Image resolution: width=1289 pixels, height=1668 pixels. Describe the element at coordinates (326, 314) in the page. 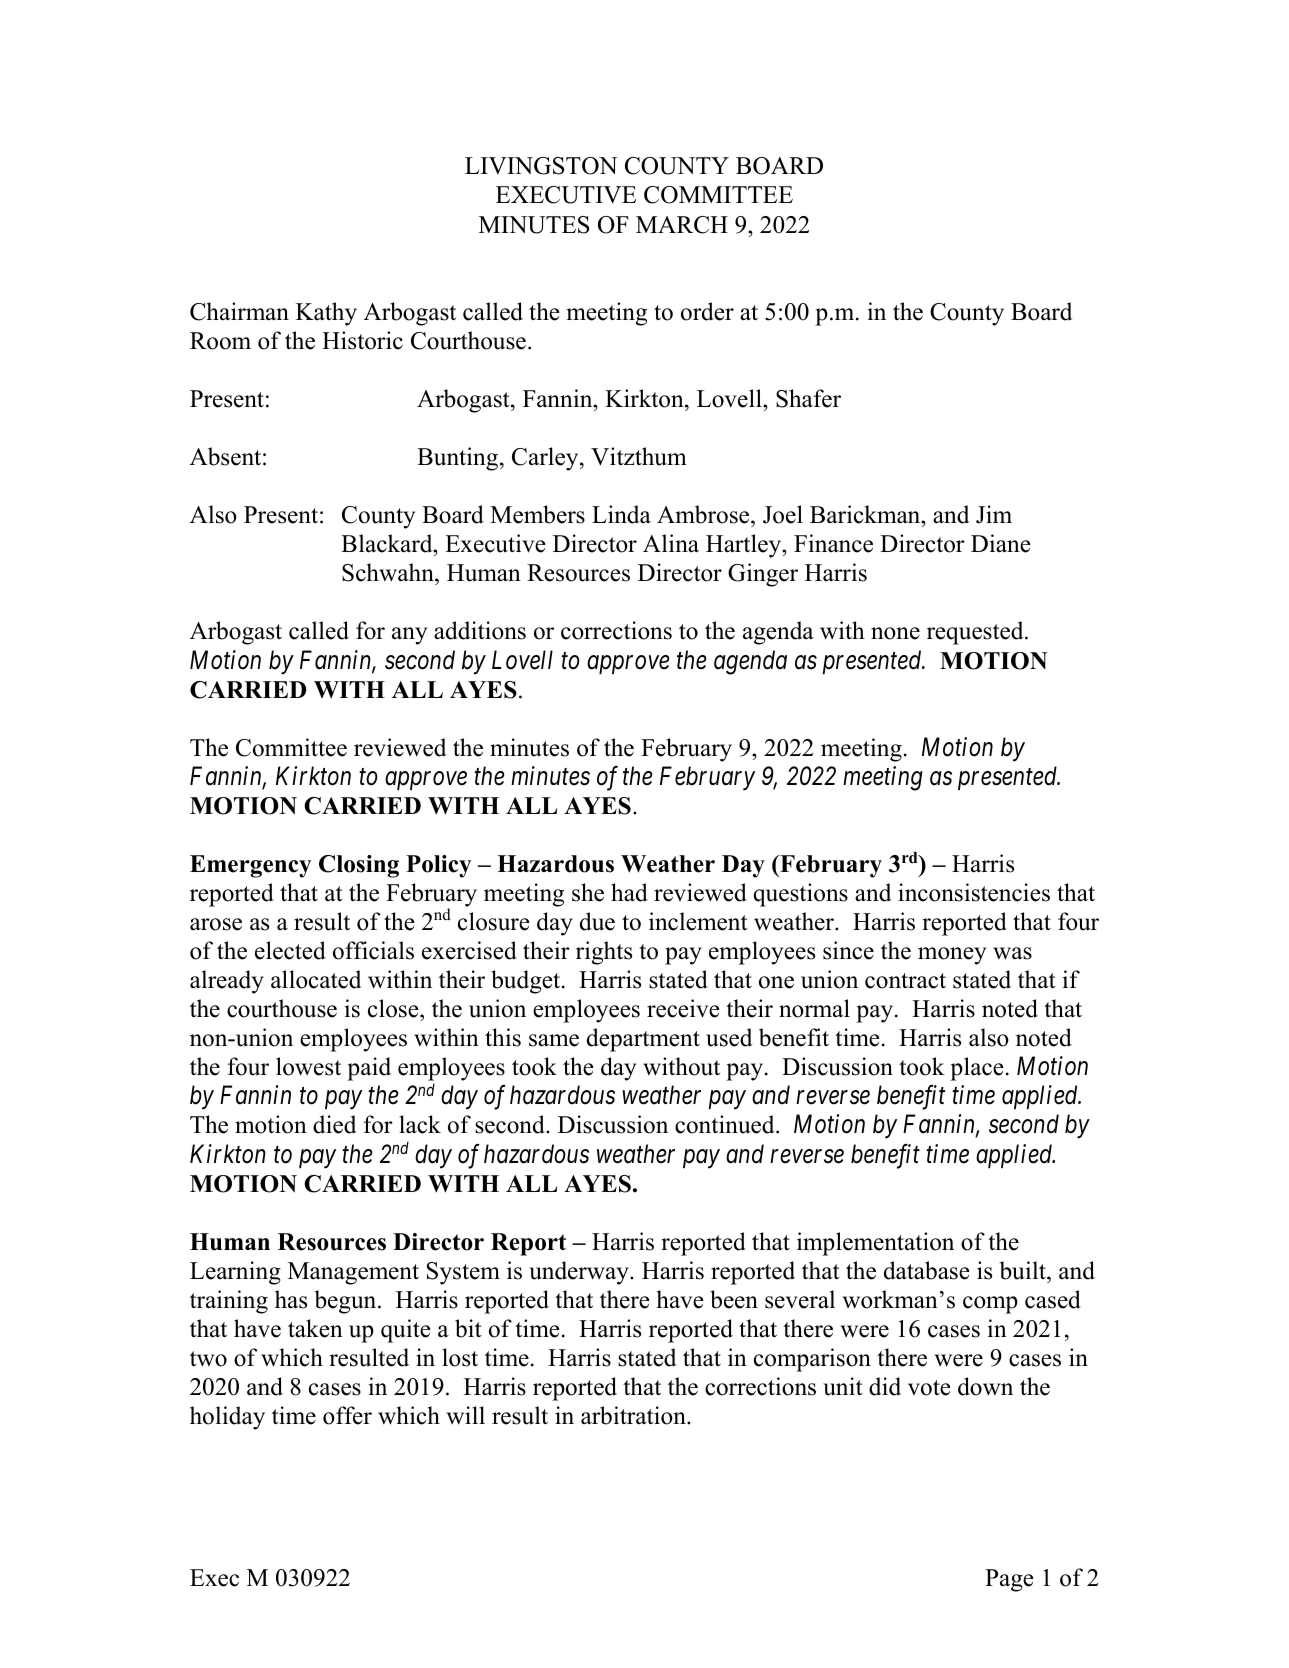

I see `Kathy` at that location.
